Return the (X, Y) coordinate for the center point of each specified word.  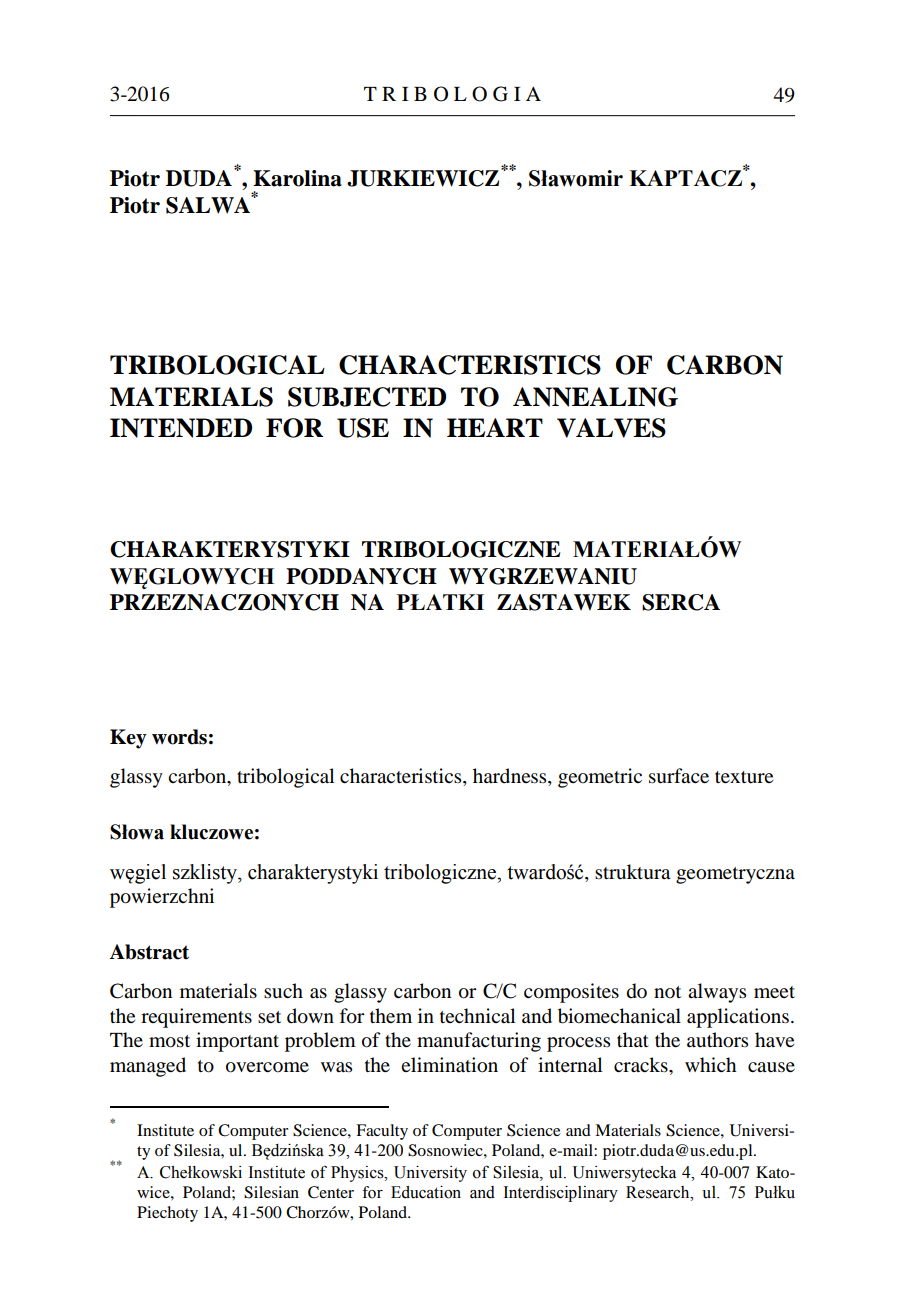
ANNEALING (595, 397)
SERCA (681, 602)
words (179, 737)
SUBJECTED (367, 397)
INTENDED (181, 428)
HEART (495, 427)
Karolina (297, 178)
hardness (511, 777)
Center (331, 1192)
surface (679, 776)
